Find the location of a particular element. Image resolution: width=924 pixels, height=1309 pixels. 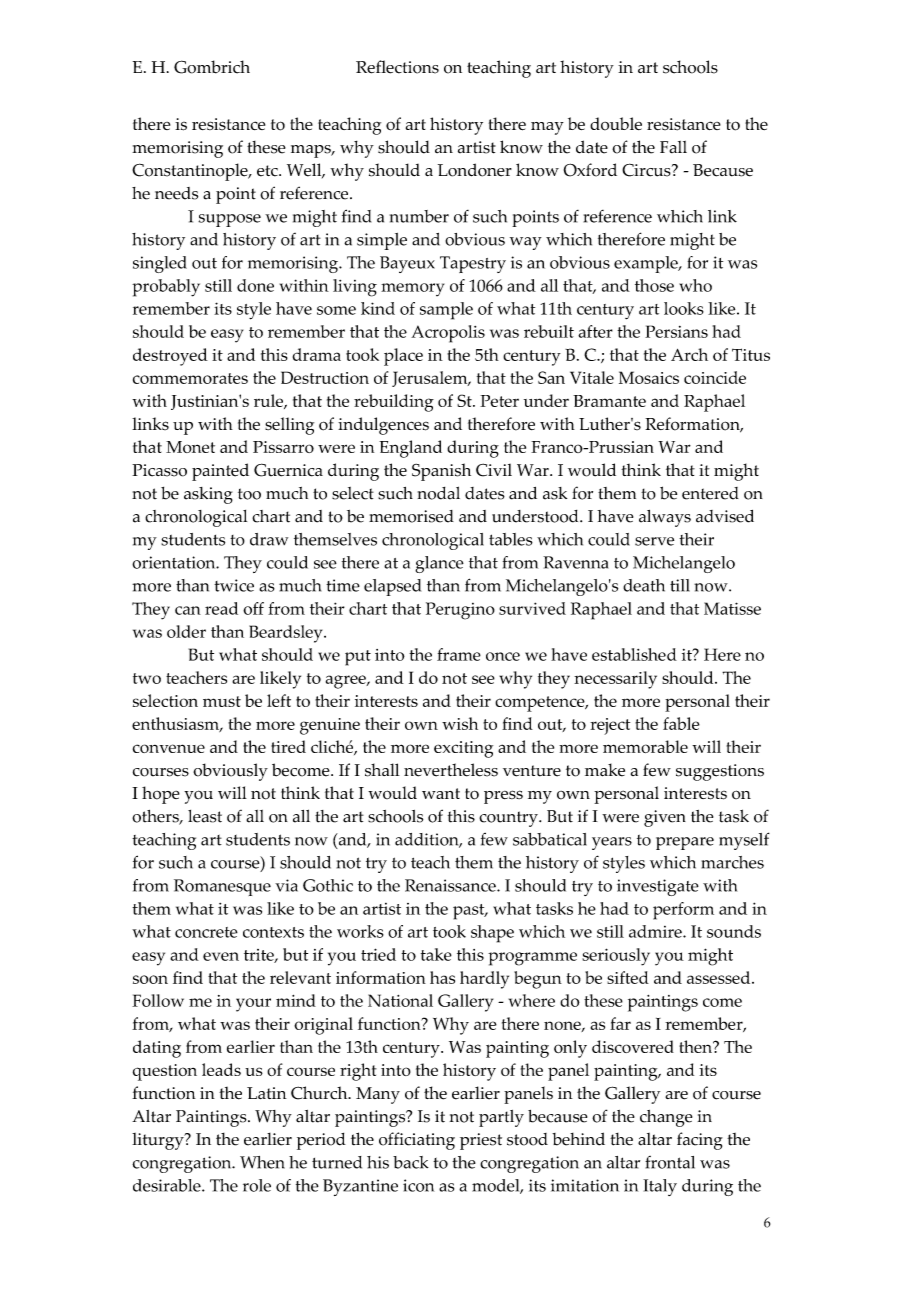

etc is located at coordinates (268, 171).
